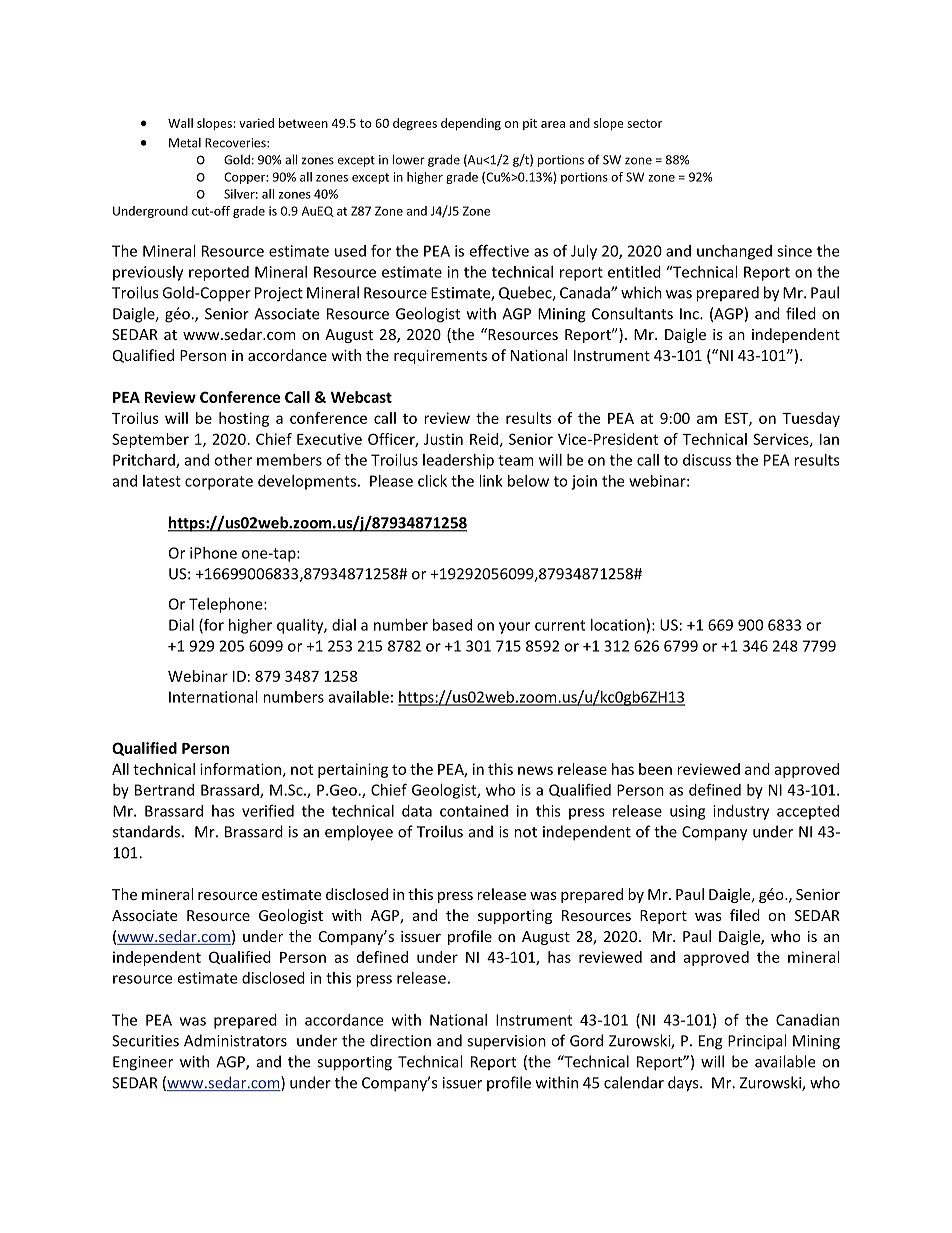 The height and width of the document is (1233, 952). Describe the element at coordinates (244, 419) in the document. I see `hosting` at that location.
